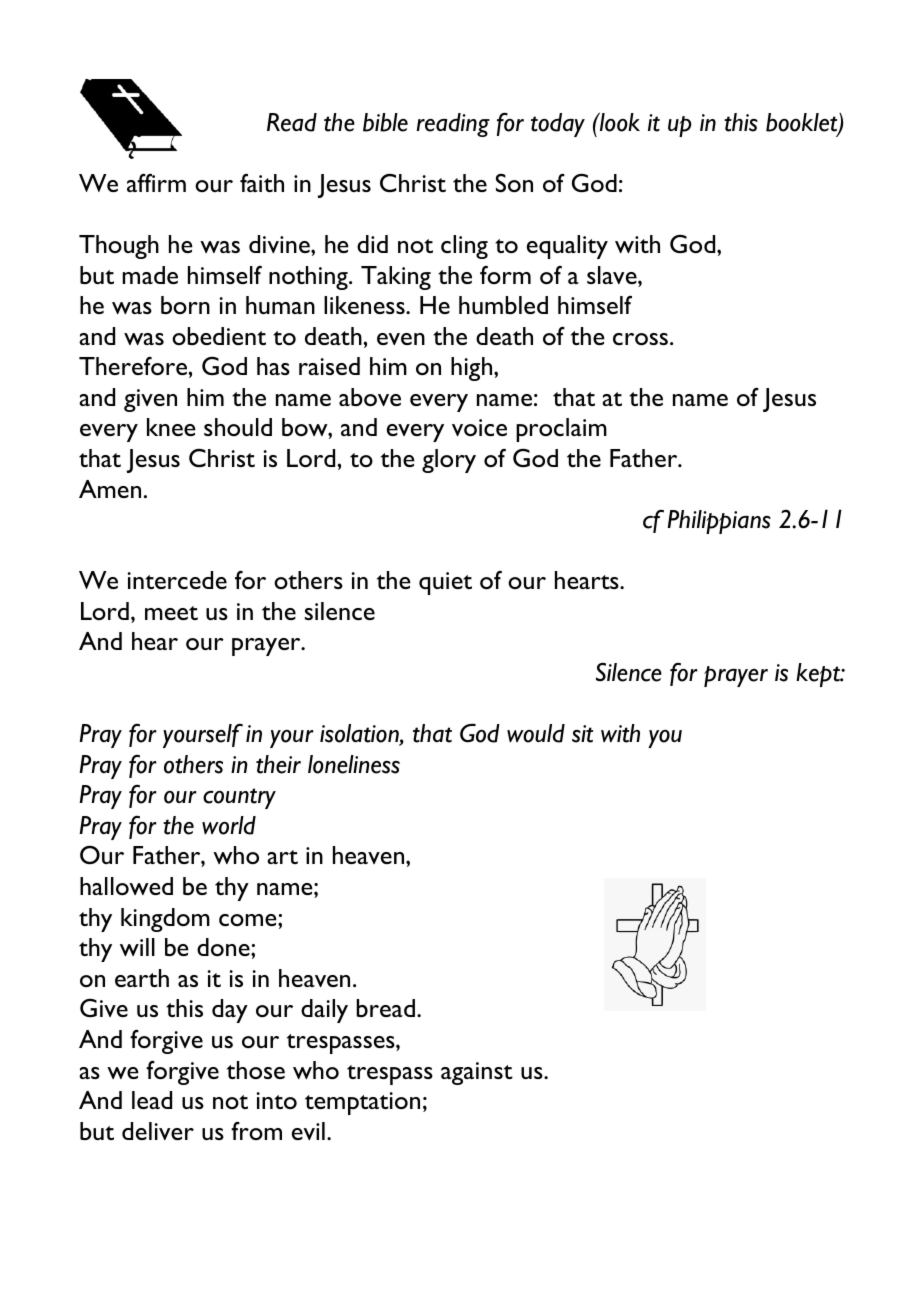 The width and height of the page is (924, 1308). I want to click on look, so click(619, 122).
